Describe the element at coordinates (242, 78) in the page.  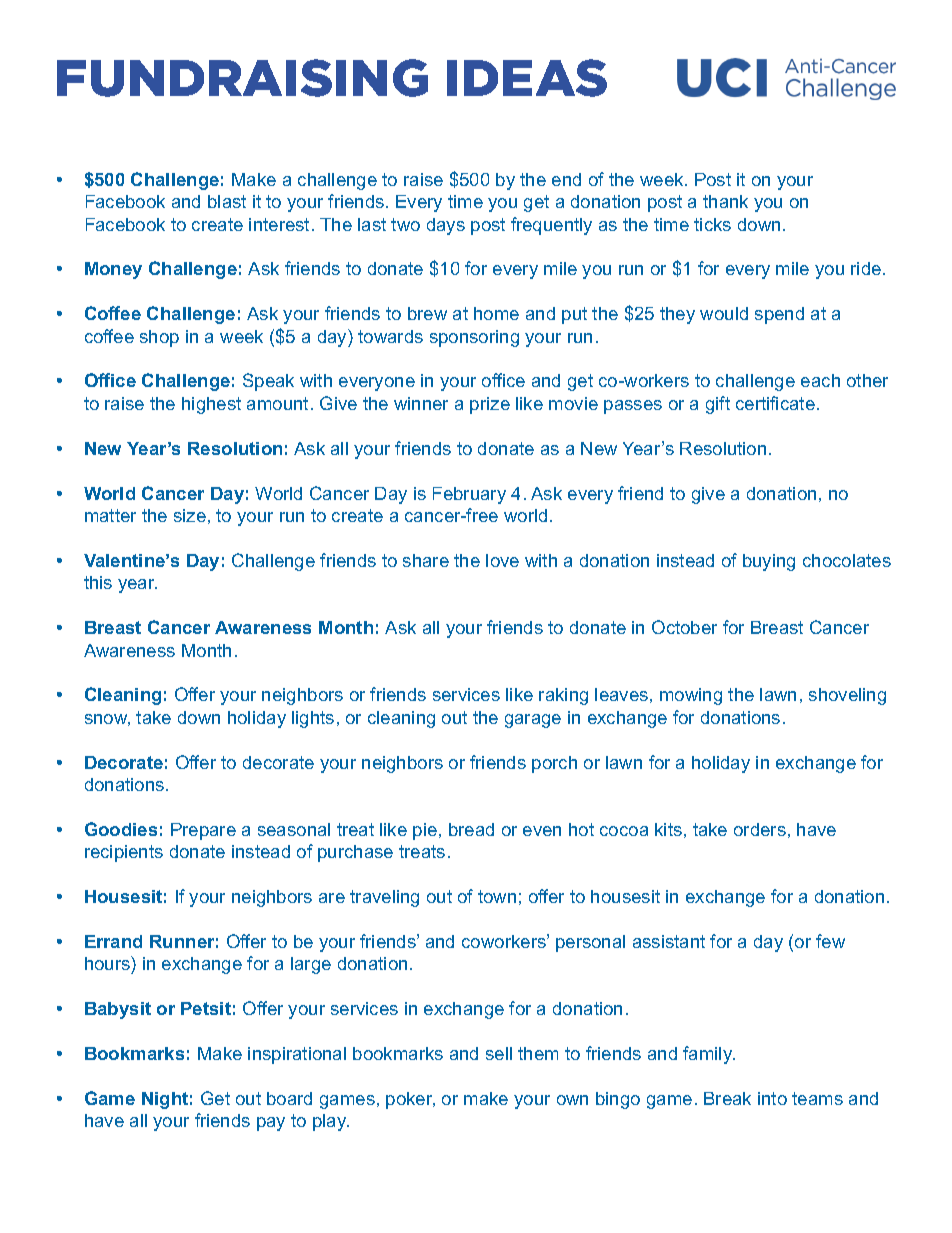
I see `FUNDRAISING` at that location.
